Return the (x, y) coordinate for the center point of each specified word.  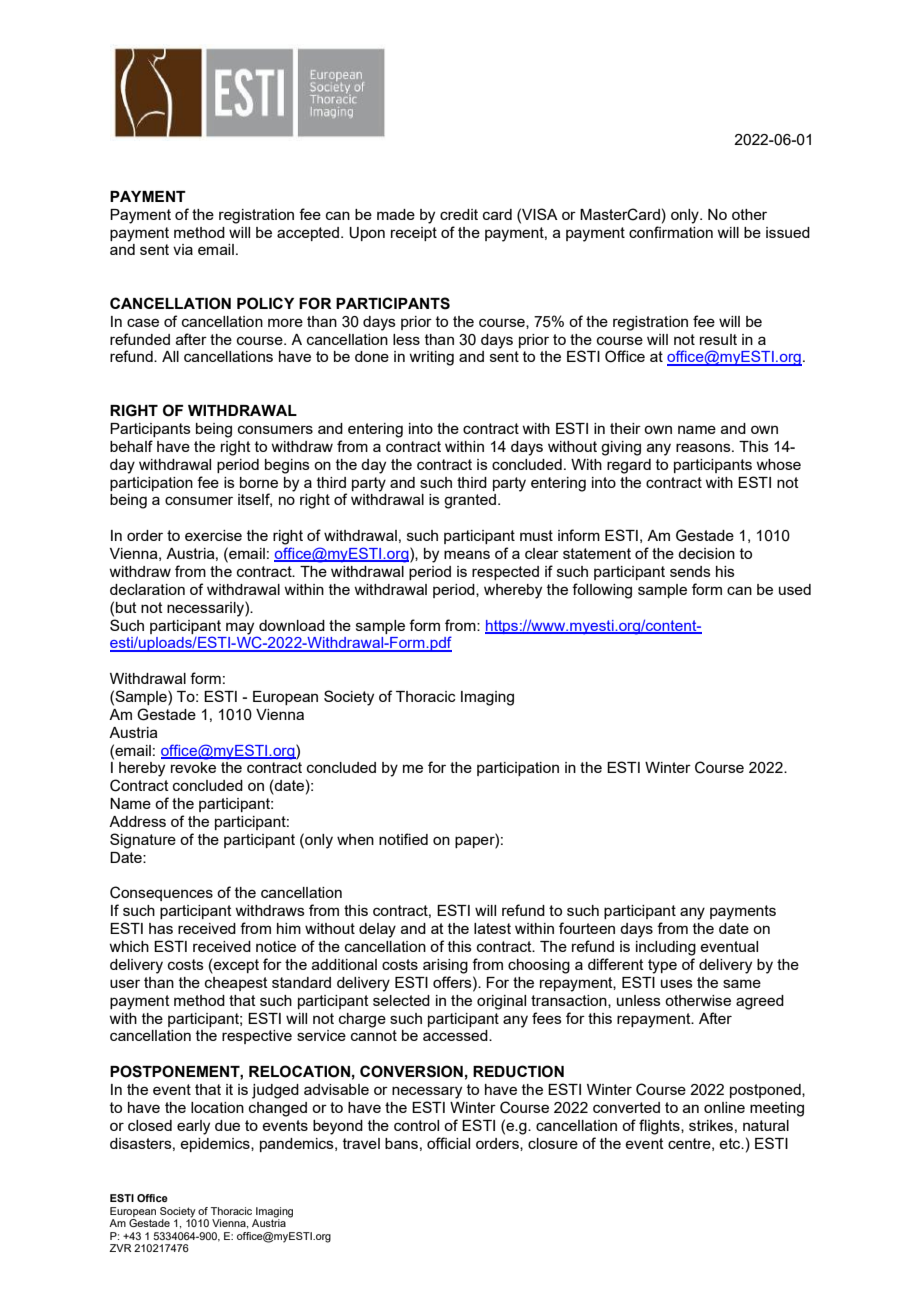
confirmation (671, 232)
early (193, 1127)
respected (505, 573)
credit (459, 214)
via (183, 249)
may (240, 628)
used (795, 589)
